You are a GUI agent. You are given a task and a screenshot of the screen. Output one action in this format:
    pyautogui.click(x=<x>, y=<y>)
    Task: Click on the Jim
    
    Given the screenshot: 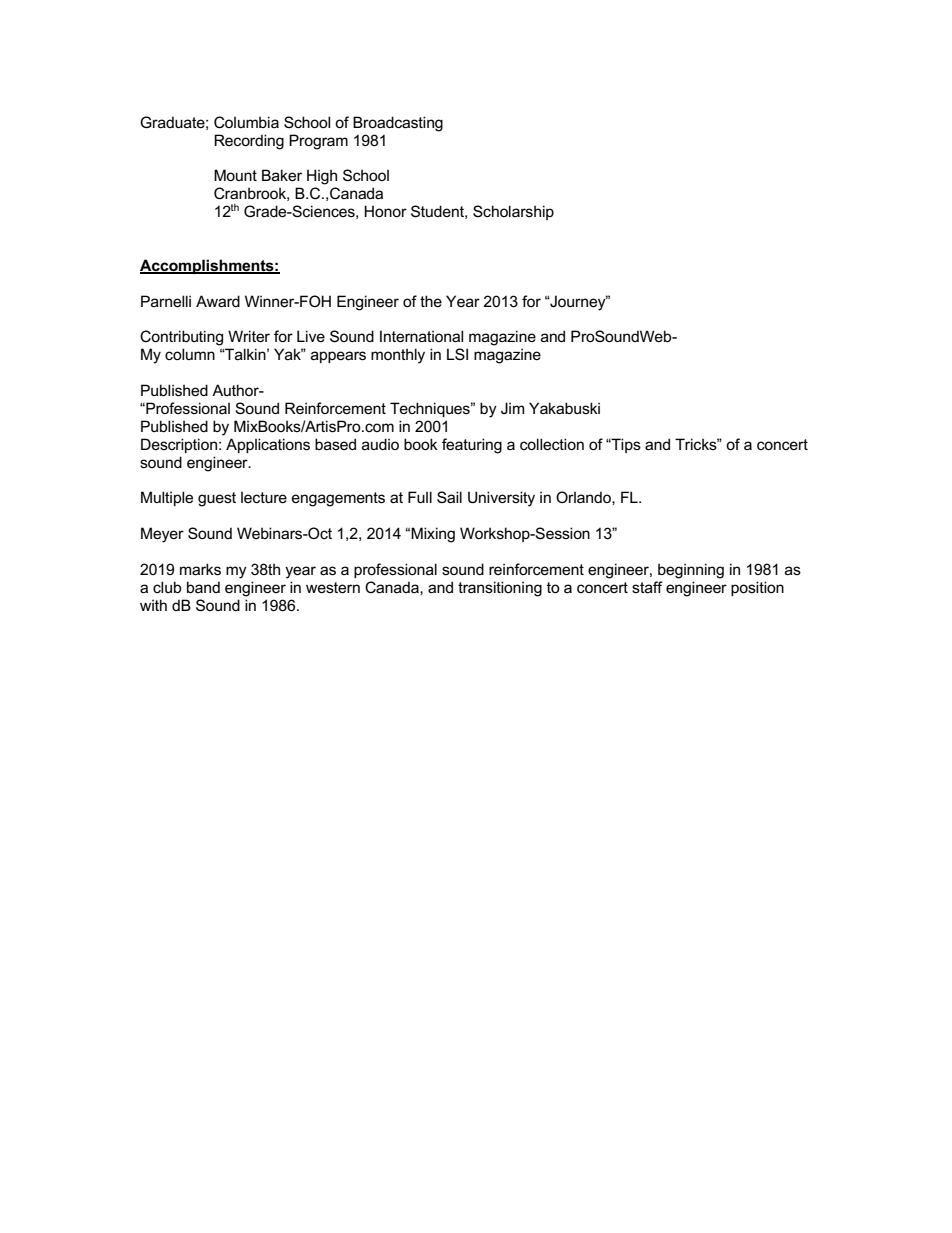 What is the action you would take?
    pyautogui.click(x=512, y=408)
